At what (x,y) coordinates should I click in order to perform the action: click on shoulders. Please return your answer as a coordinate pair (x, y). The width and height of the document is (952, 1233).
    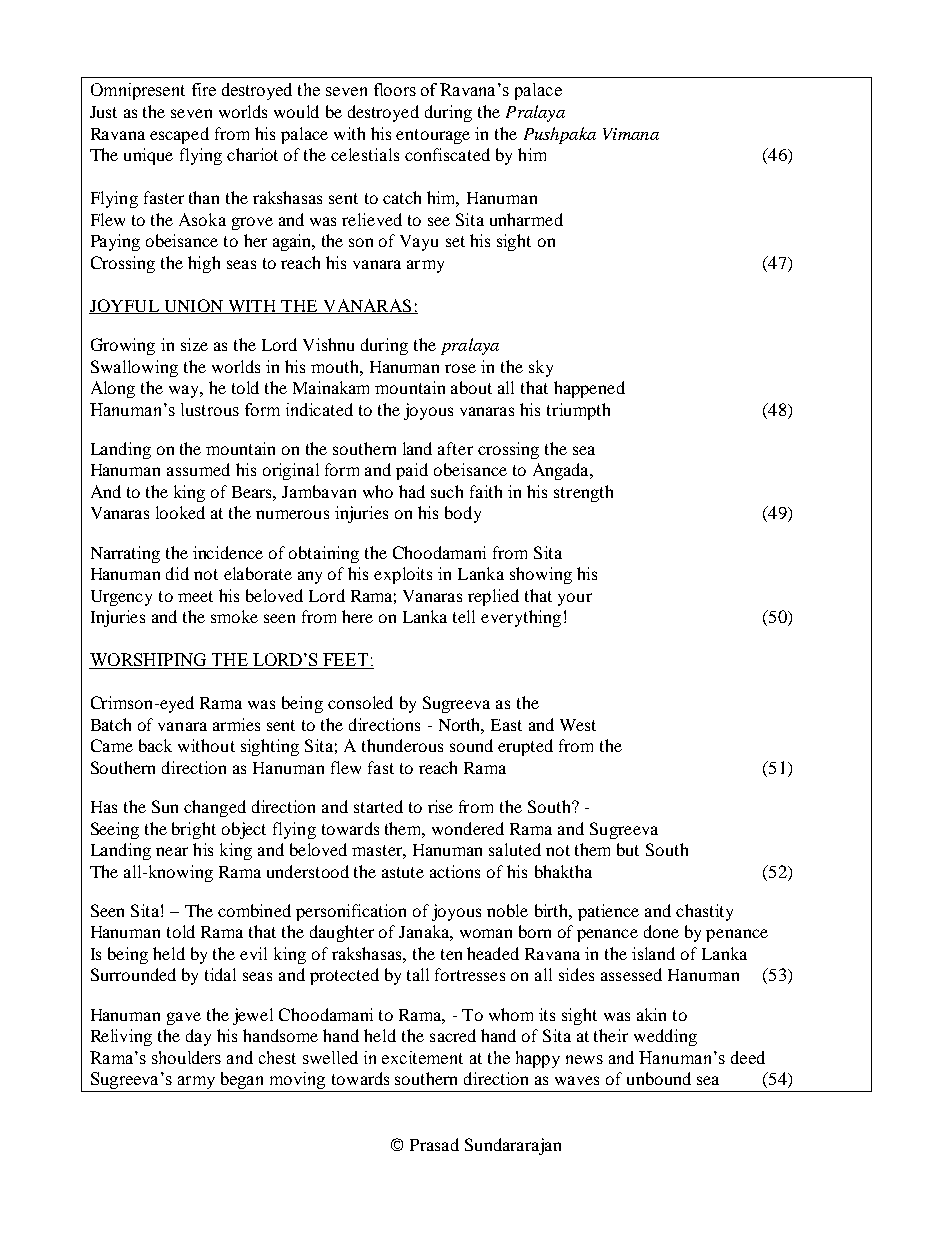
    Looking at the image, I should click on (186, 1057).
